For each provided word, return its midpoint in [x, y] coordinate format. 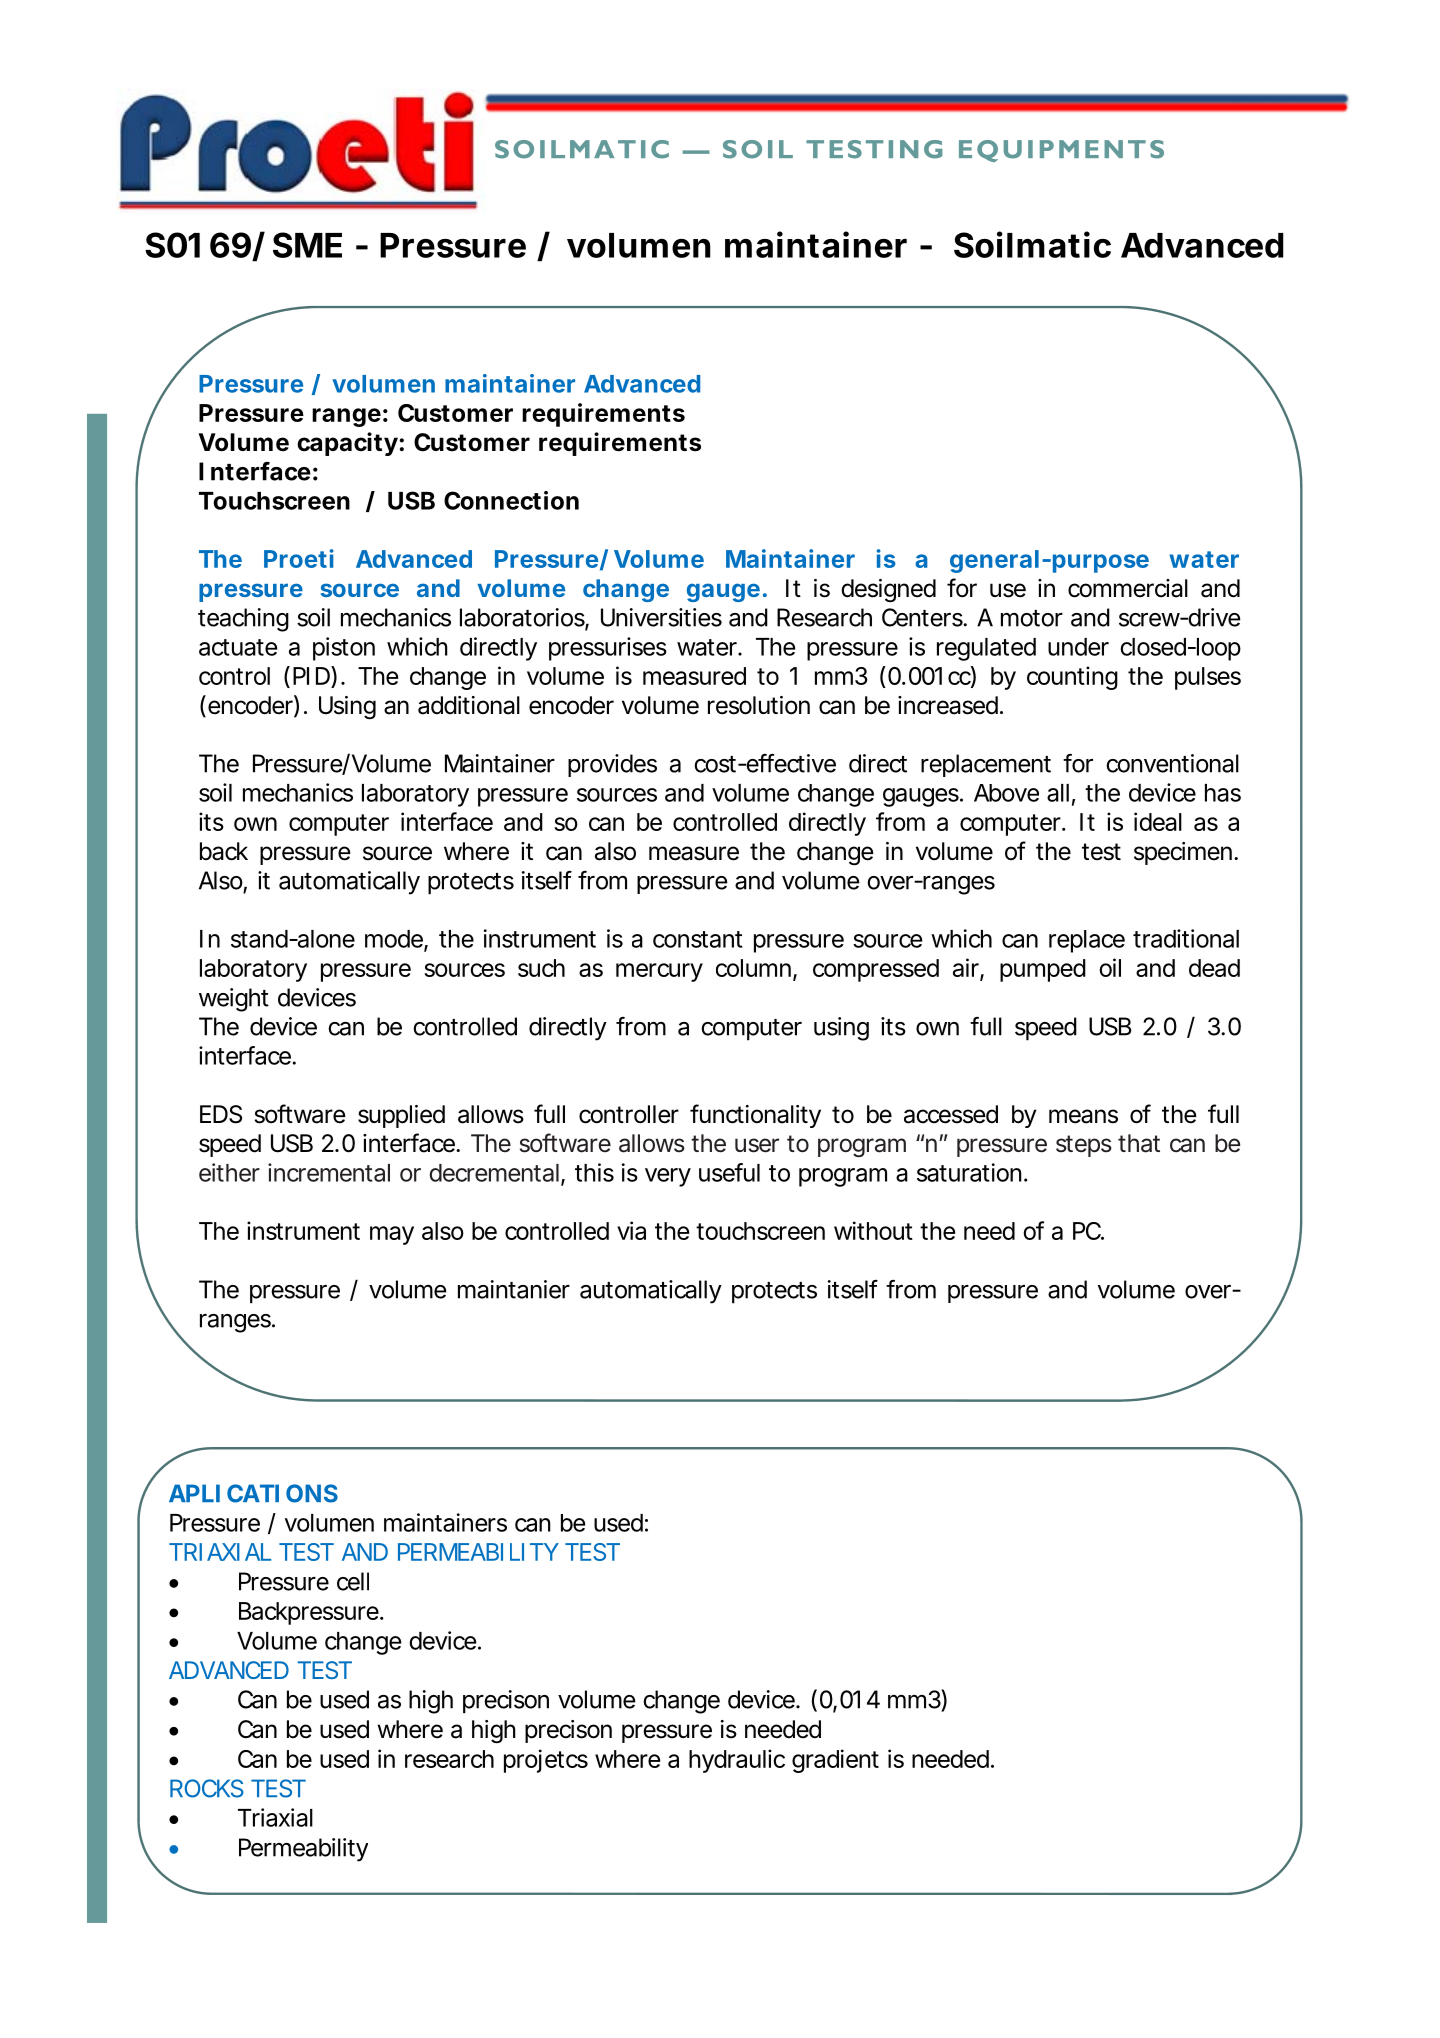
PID [311, 676]
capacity [347, 444]
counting [1072, 678]
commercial [1128, 588]
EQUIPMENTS [1061, 151]
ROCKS [207, 1788]
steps [1084, 1146]
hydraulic [737, 1761]
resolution [759, 705]
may [392, 1235]
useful [729, 1172]
